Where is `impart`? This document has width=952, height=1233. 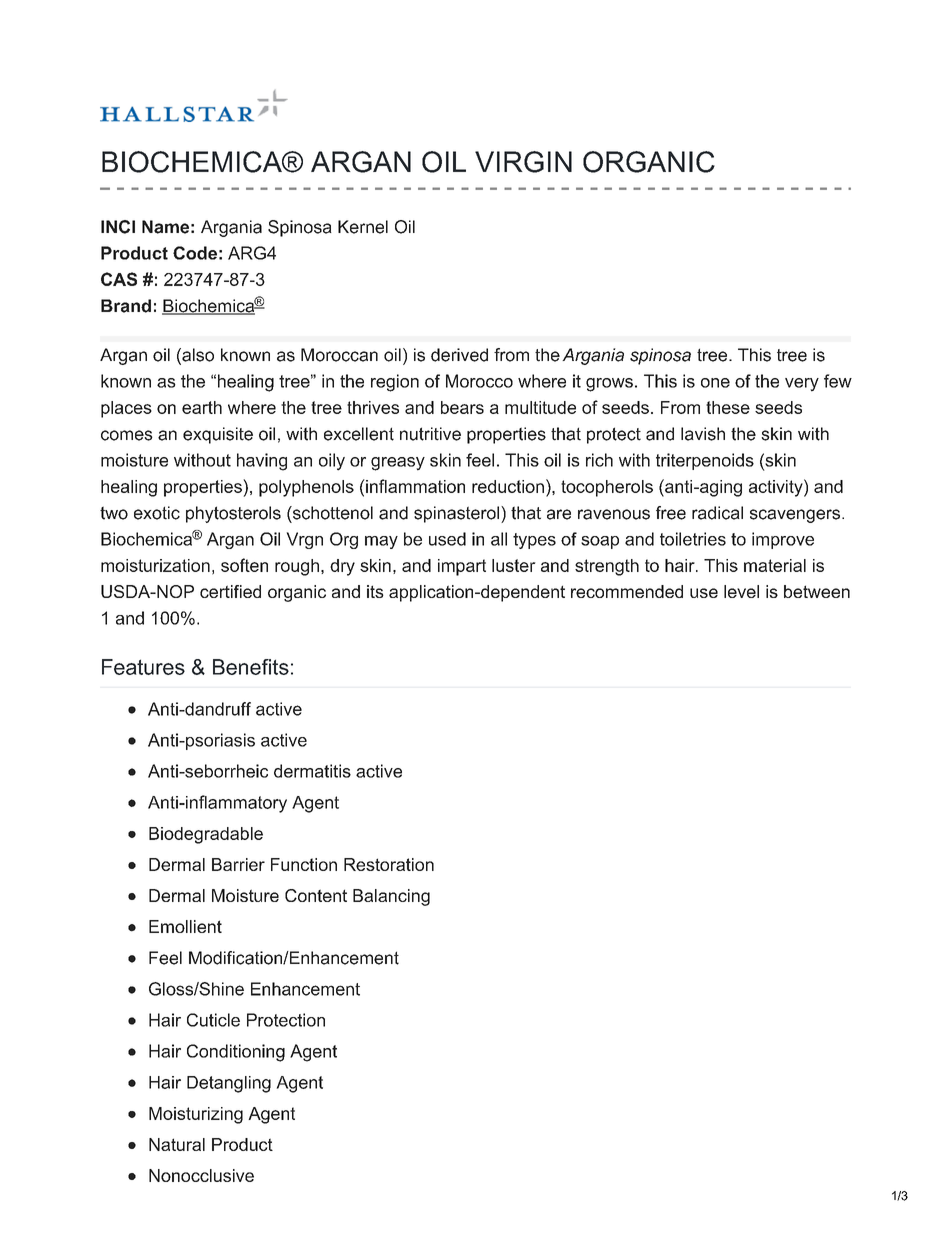
impart is located at coordinates (462, 567).
